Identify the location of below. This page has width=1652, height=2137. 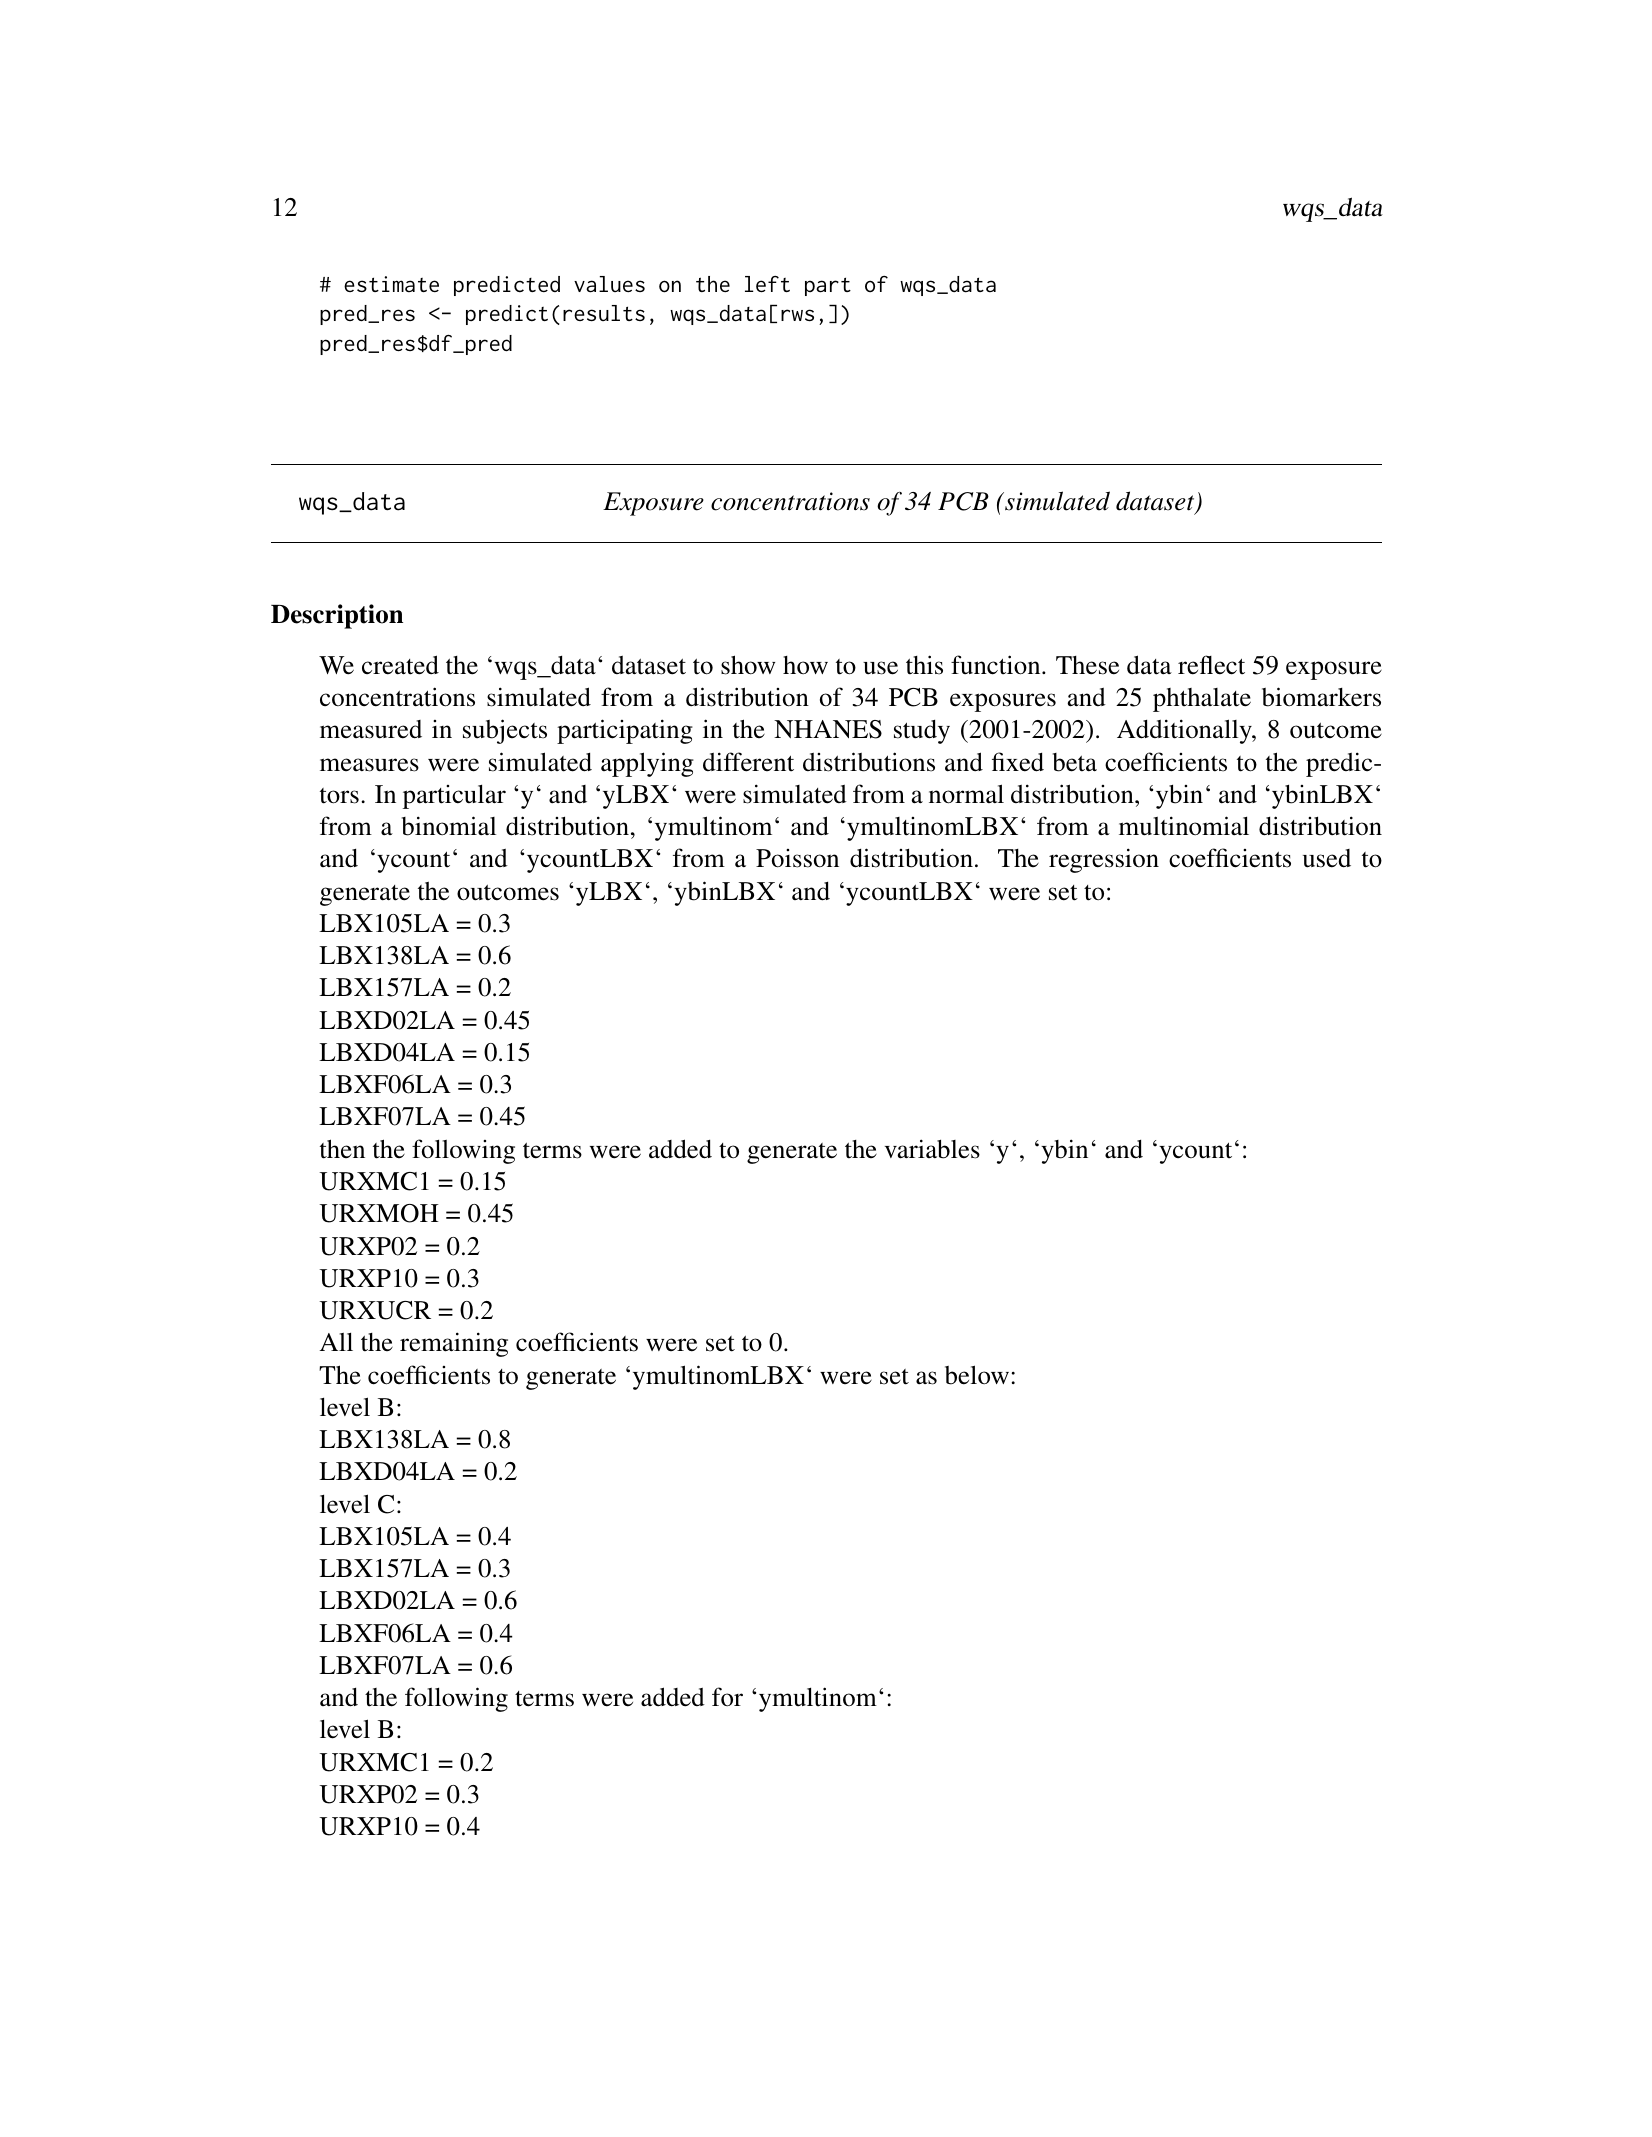
(977, 1375).
